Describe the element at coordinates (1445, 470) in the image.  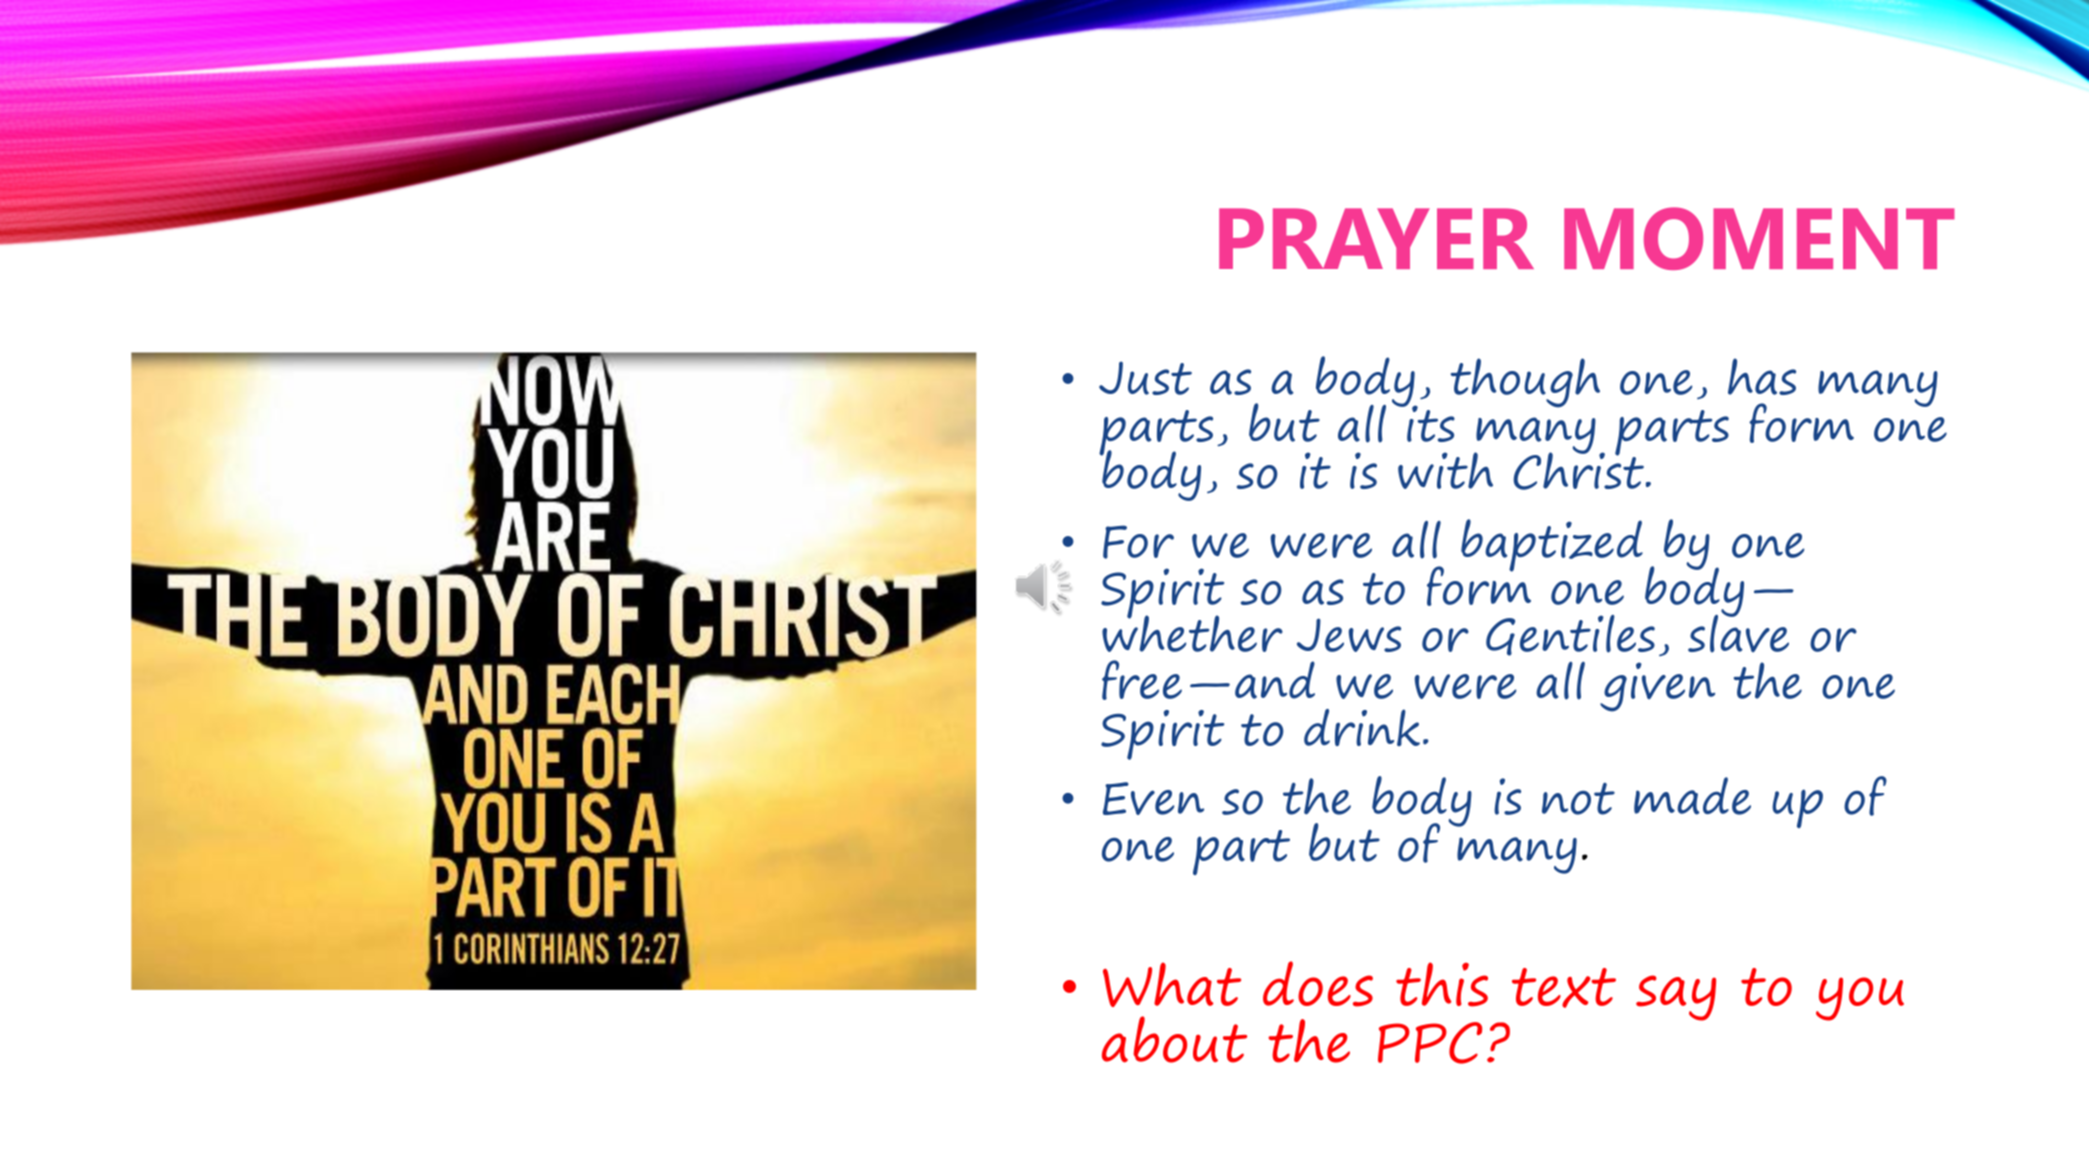
I see `with` at that location.
